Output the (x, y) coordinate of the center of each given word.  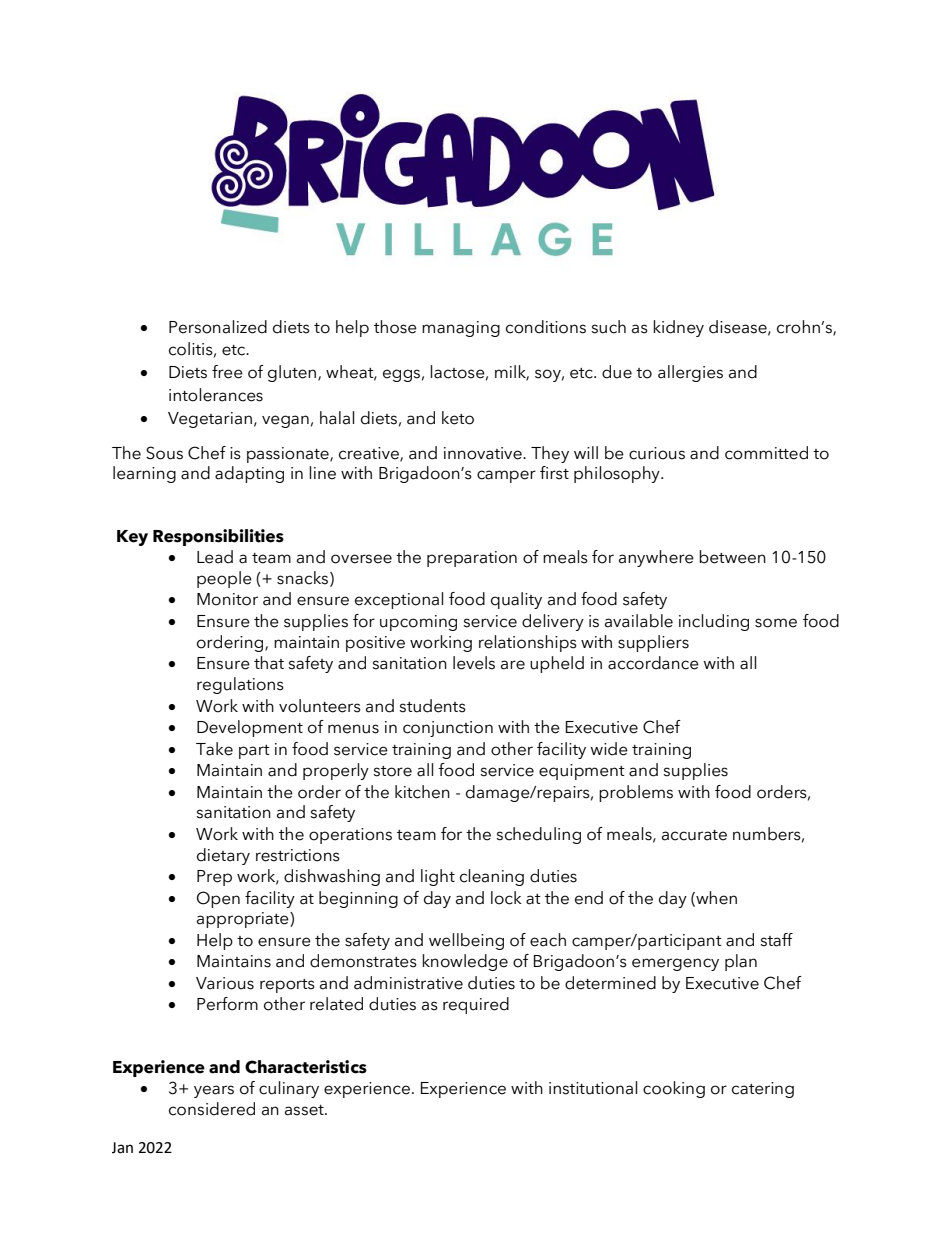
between (732, 557)
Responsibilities (218, 537)
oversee (361, 559)
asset (305, 1110)
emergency (675, 964)
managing (461, 329)
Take (214, 749)
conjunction (448, 729)
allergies (690, 373)
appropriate (244, 920)
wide (609, 749)
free (227, 372)
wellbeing (466, 941)
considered (212, 1109)
